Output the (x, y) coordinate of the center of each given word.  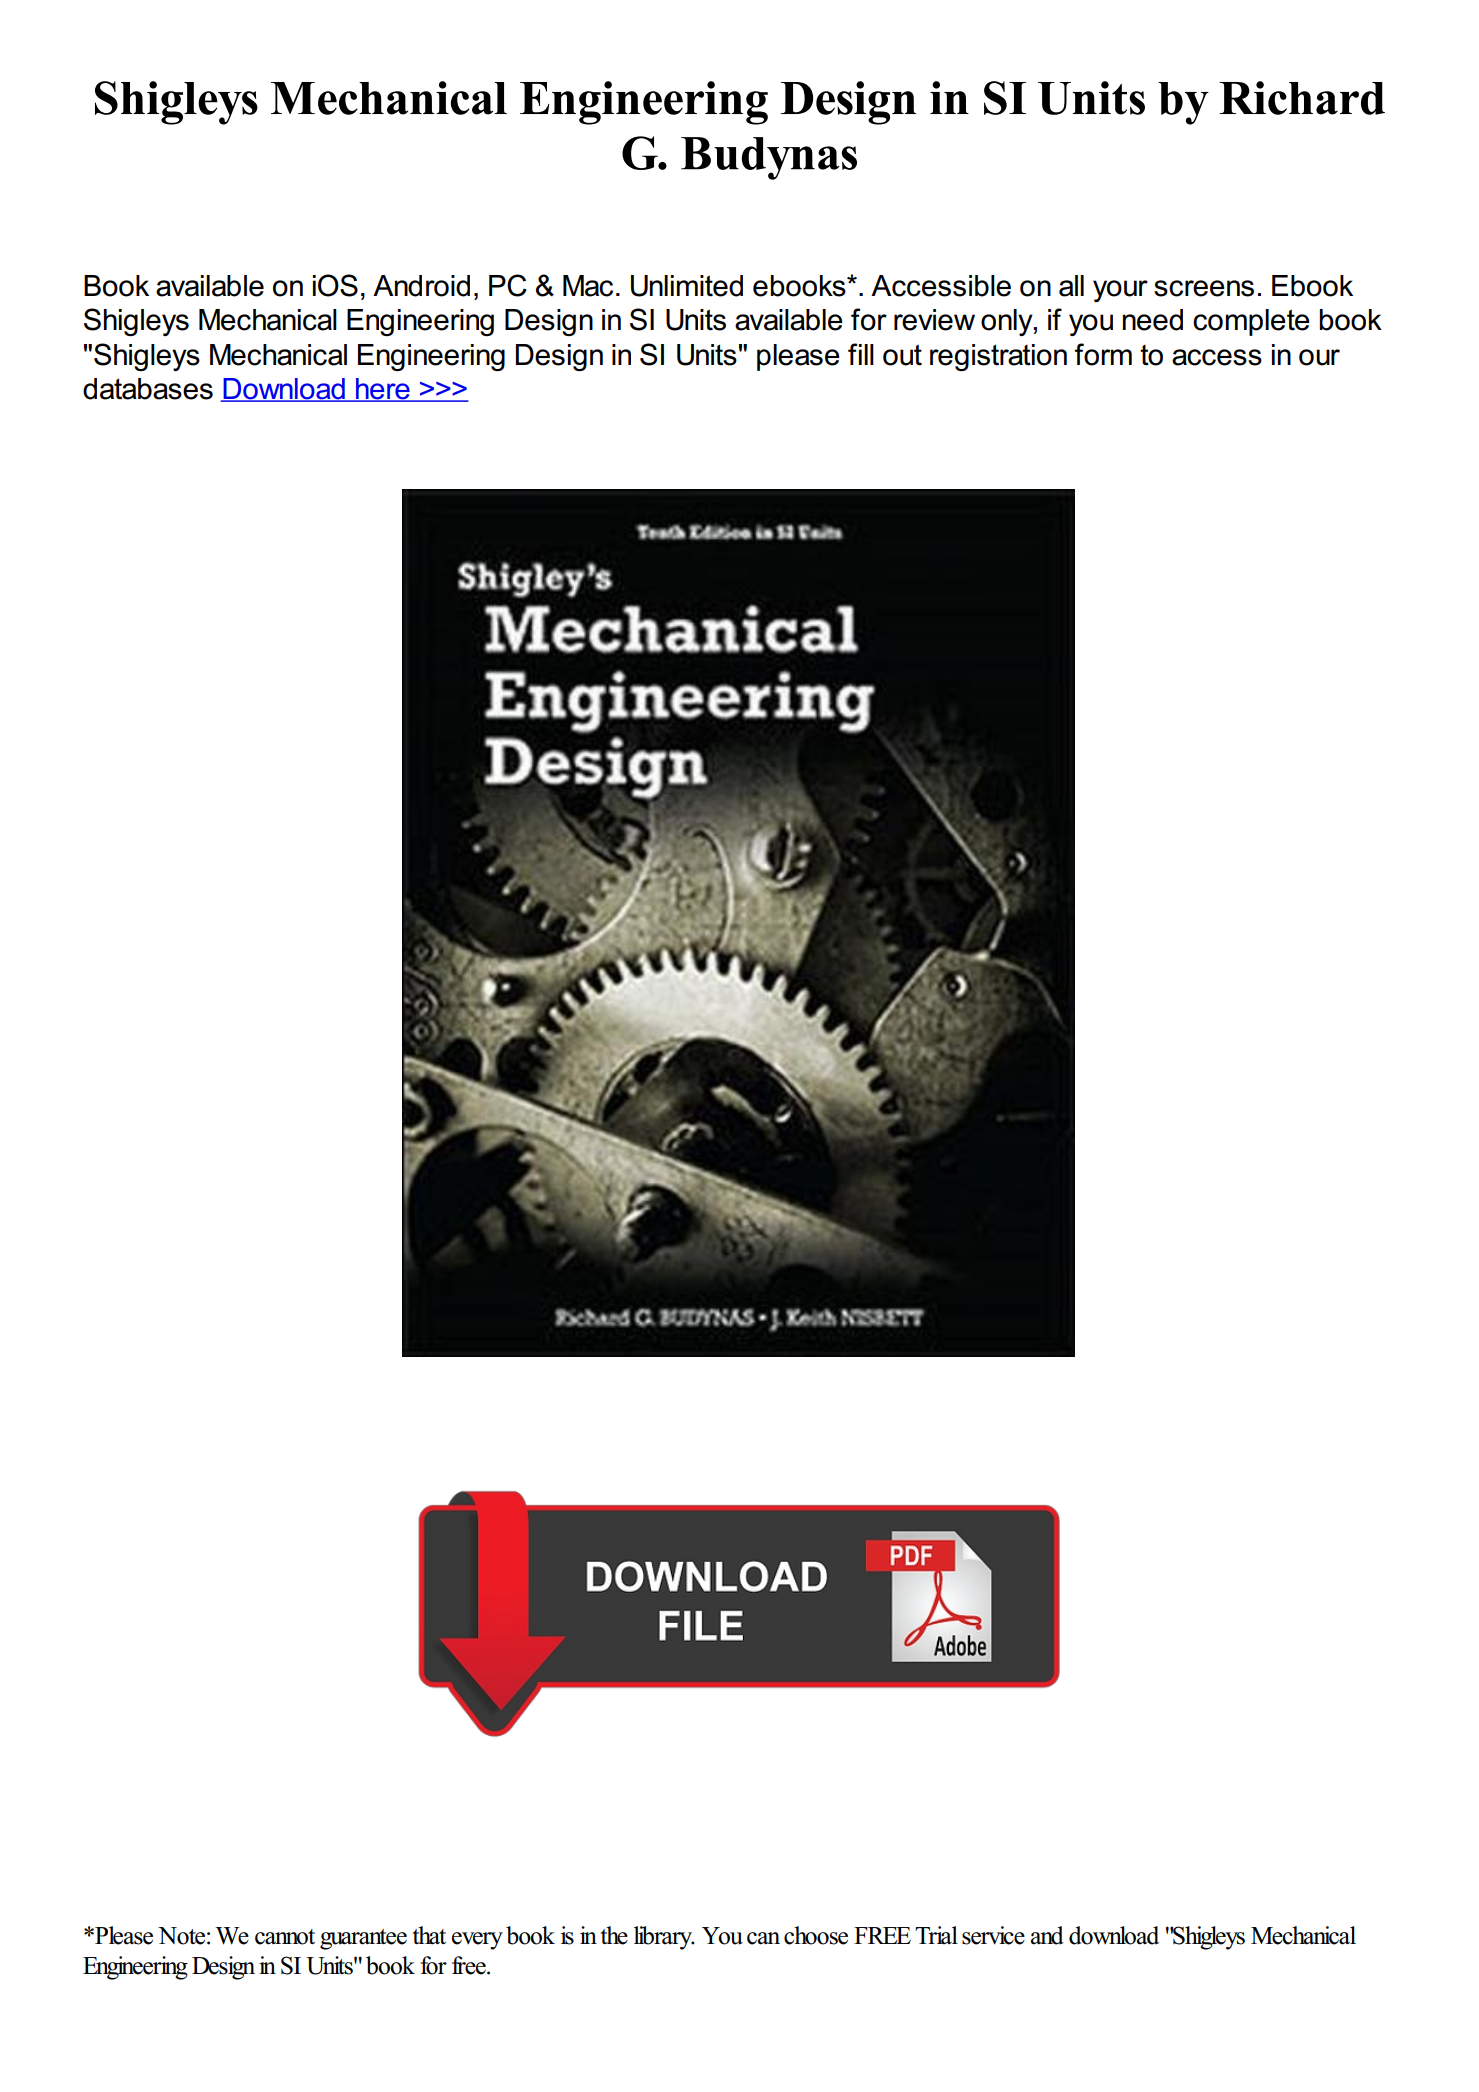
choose (816, 1935)
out (902, 355)
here (383, 390)
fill (861, 354)
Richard (1302, 98)
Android (421, 286)
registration (998, 357)
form (1103, 354)
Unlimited (687, 286)
